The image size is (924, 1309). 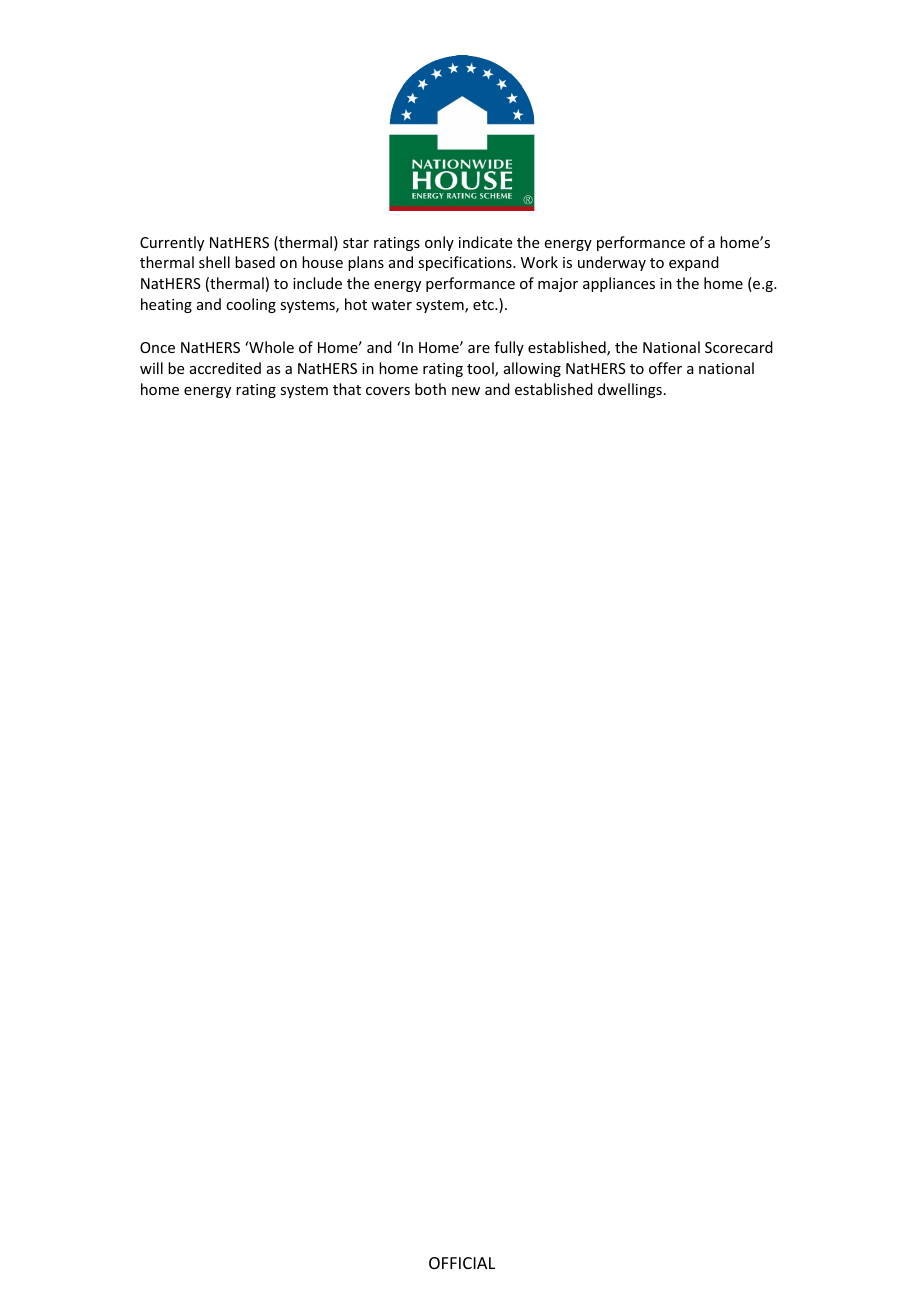 I want to click on specifications, so click(x=466, y=263).
